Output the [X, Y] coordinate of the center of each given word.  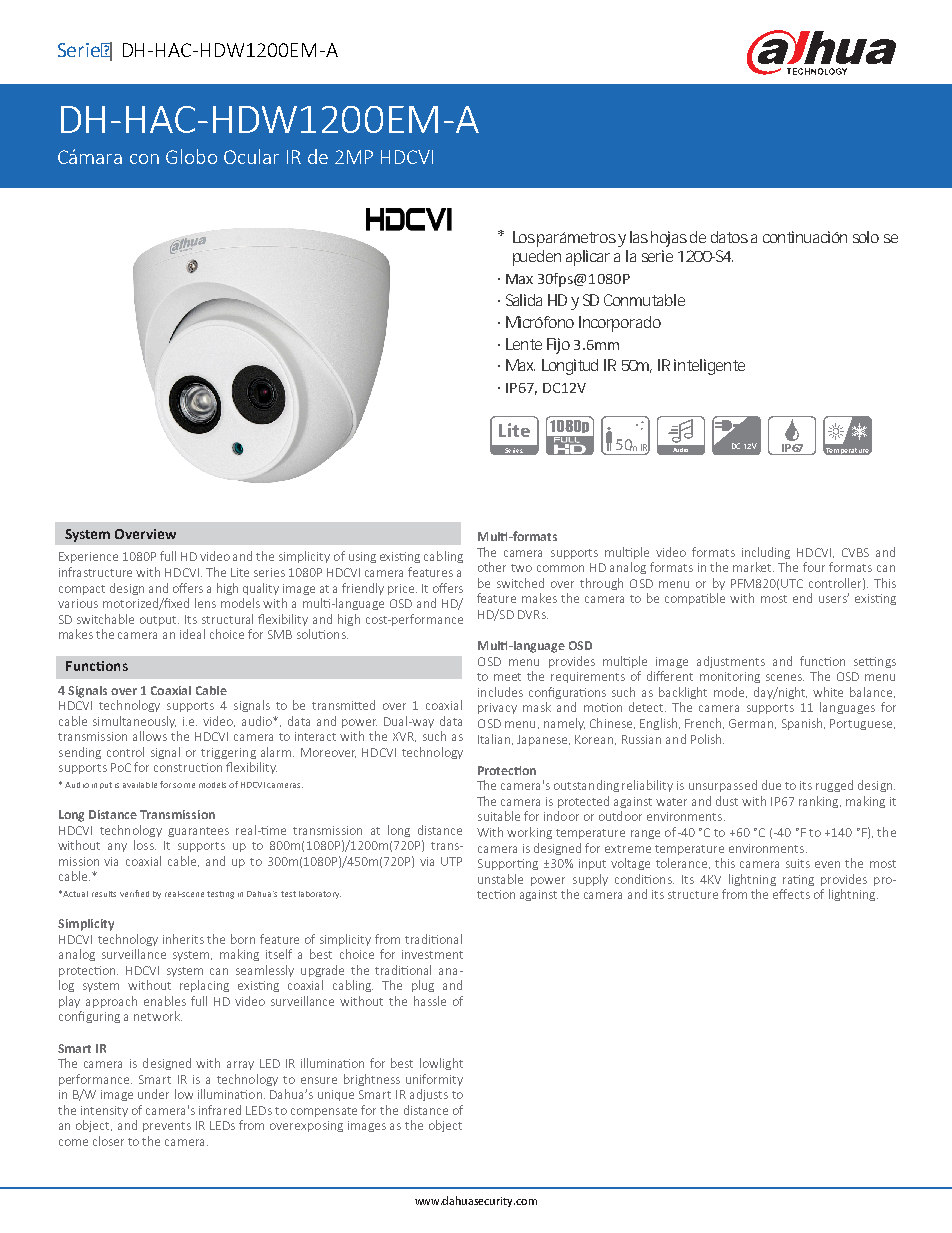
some [184, 785]
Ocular [251, 156]
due [771, 785]
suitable [499, 816]
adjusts [429, 1095]
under [153, 1094]
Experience [88, 557]
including [766, 553]
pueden [537, 258]
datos [729, 237]
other [492, 567]
